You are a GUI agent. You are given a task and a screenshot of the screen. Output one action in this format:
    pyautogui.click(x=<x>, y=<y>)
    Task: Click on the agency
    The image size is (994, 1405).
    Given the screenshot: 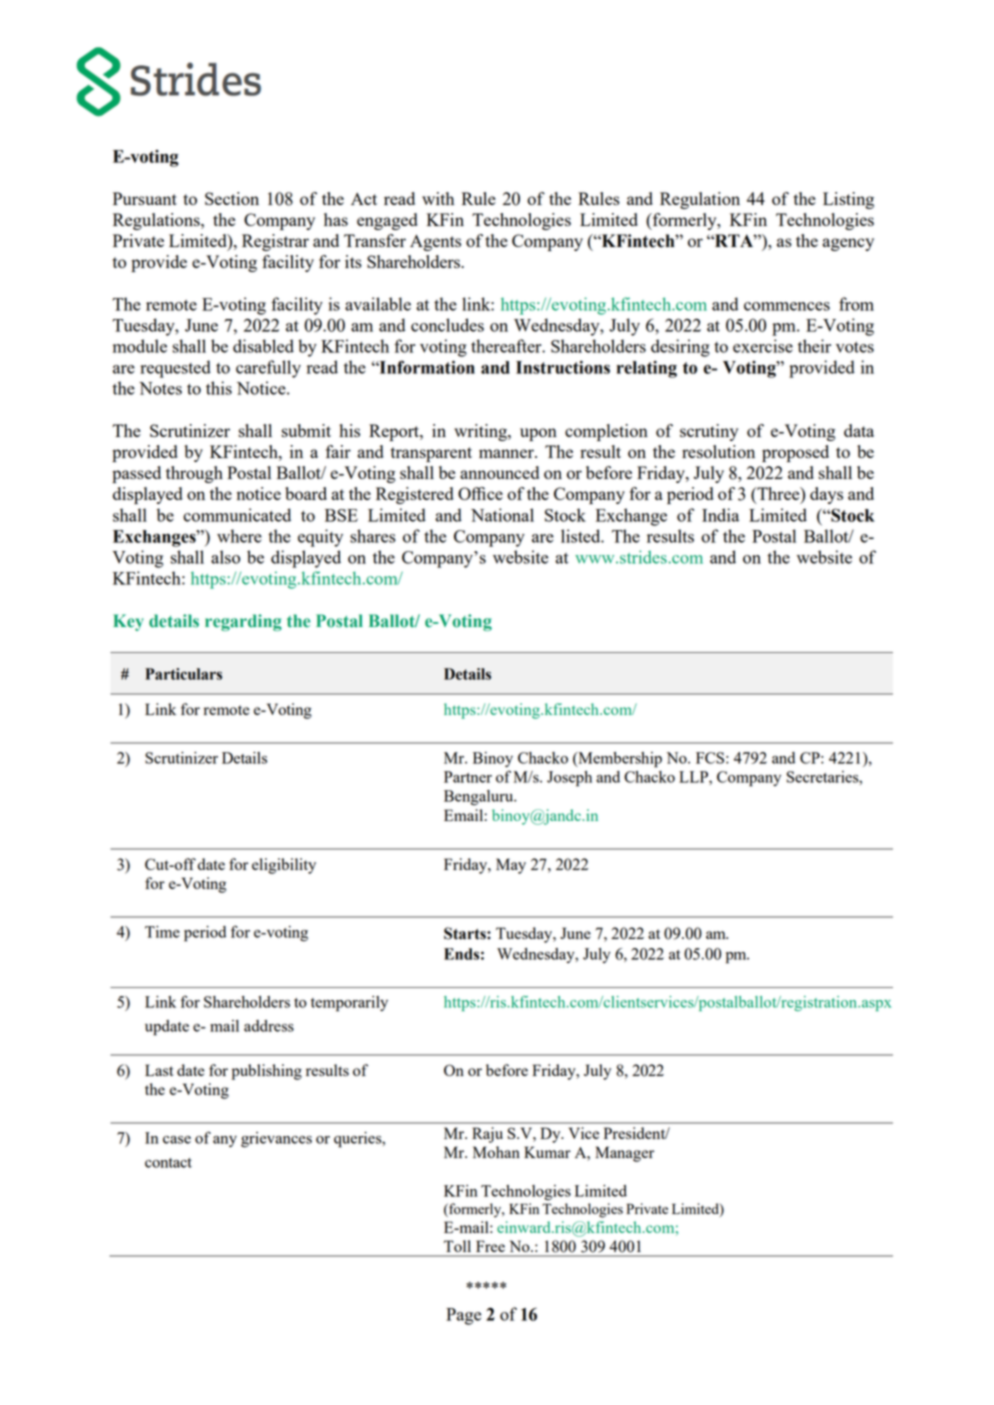 What is the action you would take?
    pyautogui.click(x=848, y=244)
